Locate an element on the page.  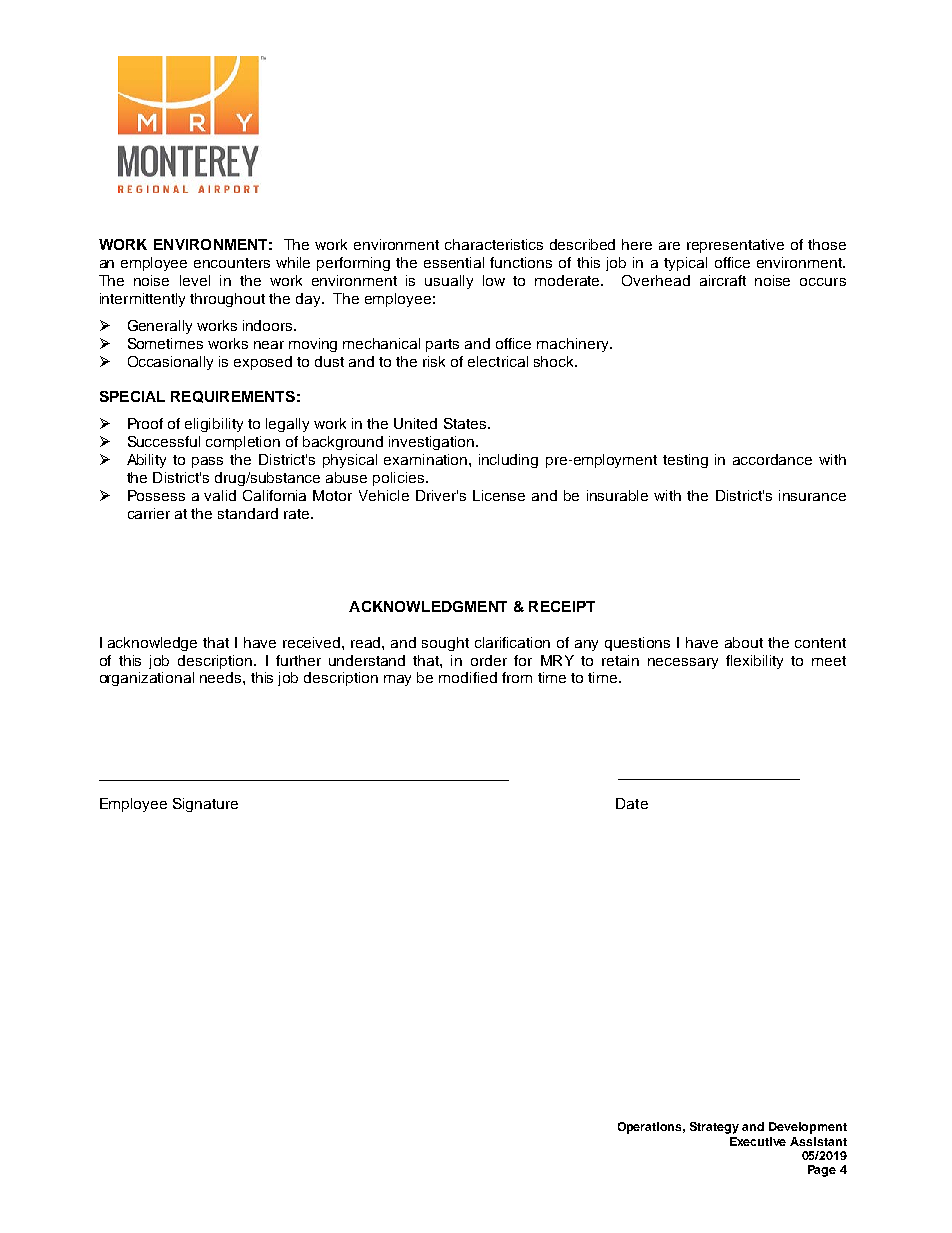
accordance is located at coordinates (772, 459).
